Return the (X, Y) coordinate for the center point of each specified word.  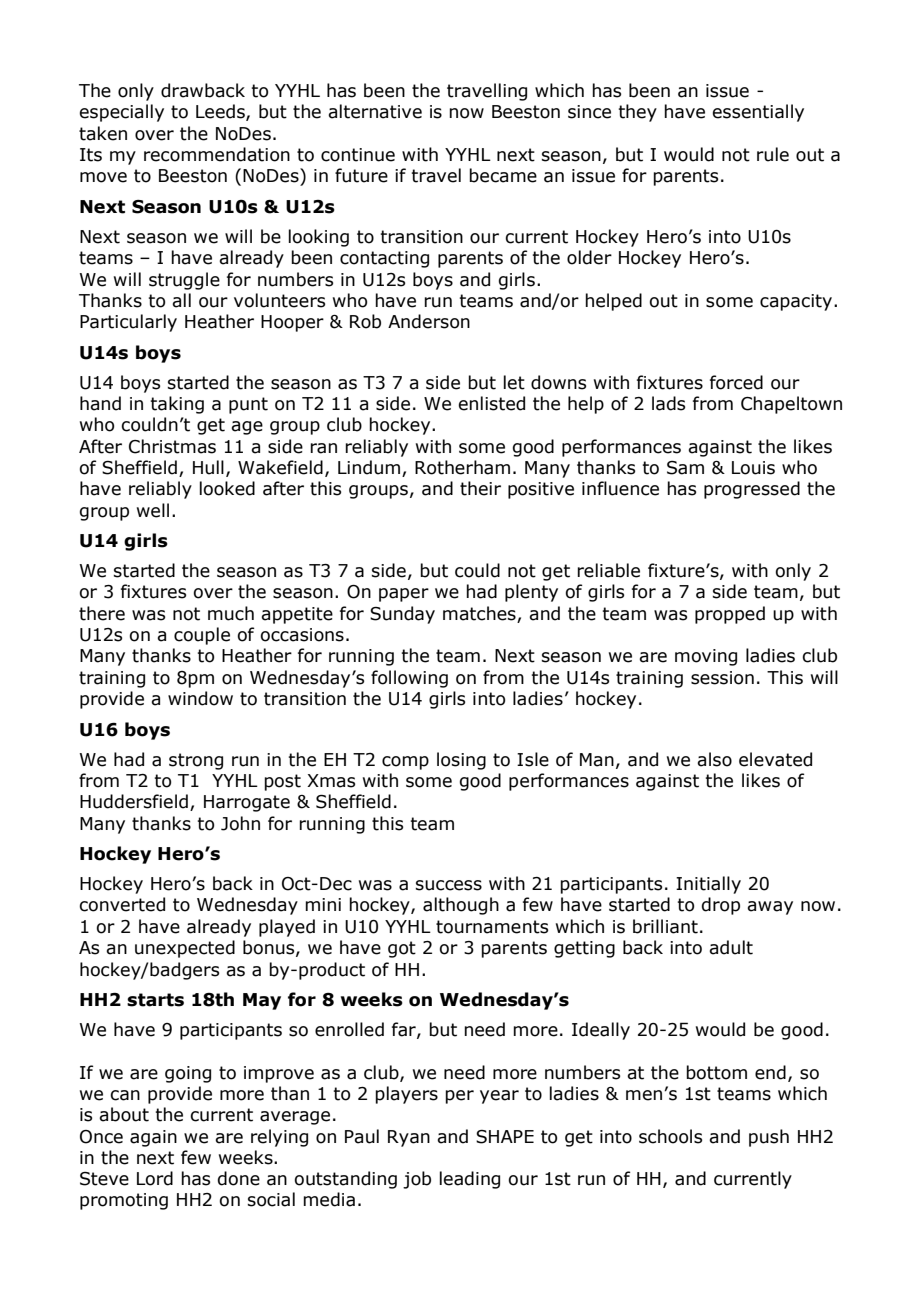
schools (670, 1136)
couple (202, 636)
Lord (155, 1178)
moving (706, 657)
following (409, 679)
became (503, 175)
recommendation (217, 154)
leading (470, 1180)
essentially (758, 113)
